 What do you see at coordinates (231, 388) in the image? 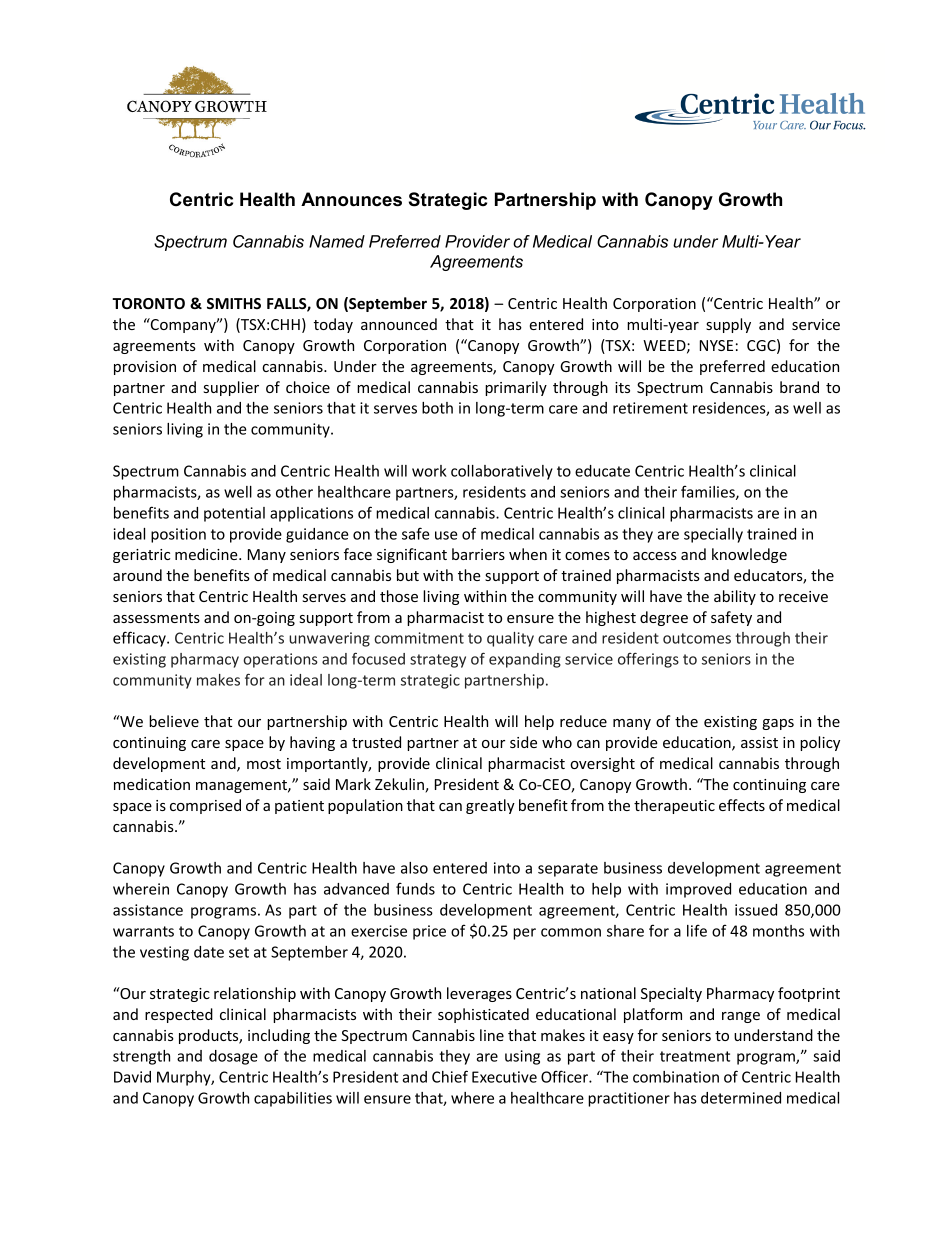
I see `supplier` at bounding box center [231, 388].
